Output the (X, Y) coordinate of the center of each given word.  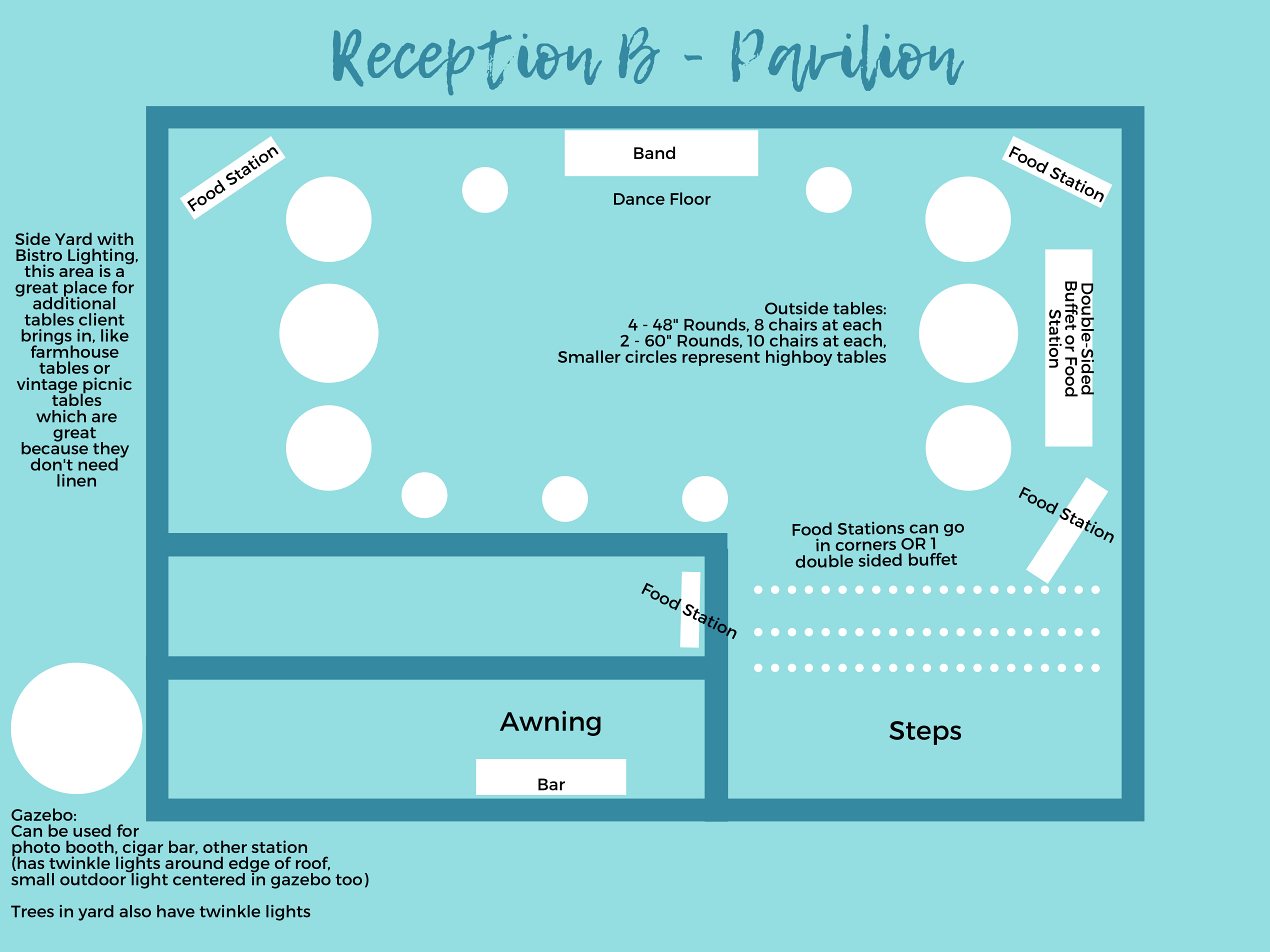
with (115, 238)
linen (76, 480)
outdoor (94, 878)
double (824, 561)
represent (721, 359)
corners (866, 546)
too (349, 880)
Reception (467, 62)
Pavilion (848, 58)
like (115, 335)
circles (651, 356)
